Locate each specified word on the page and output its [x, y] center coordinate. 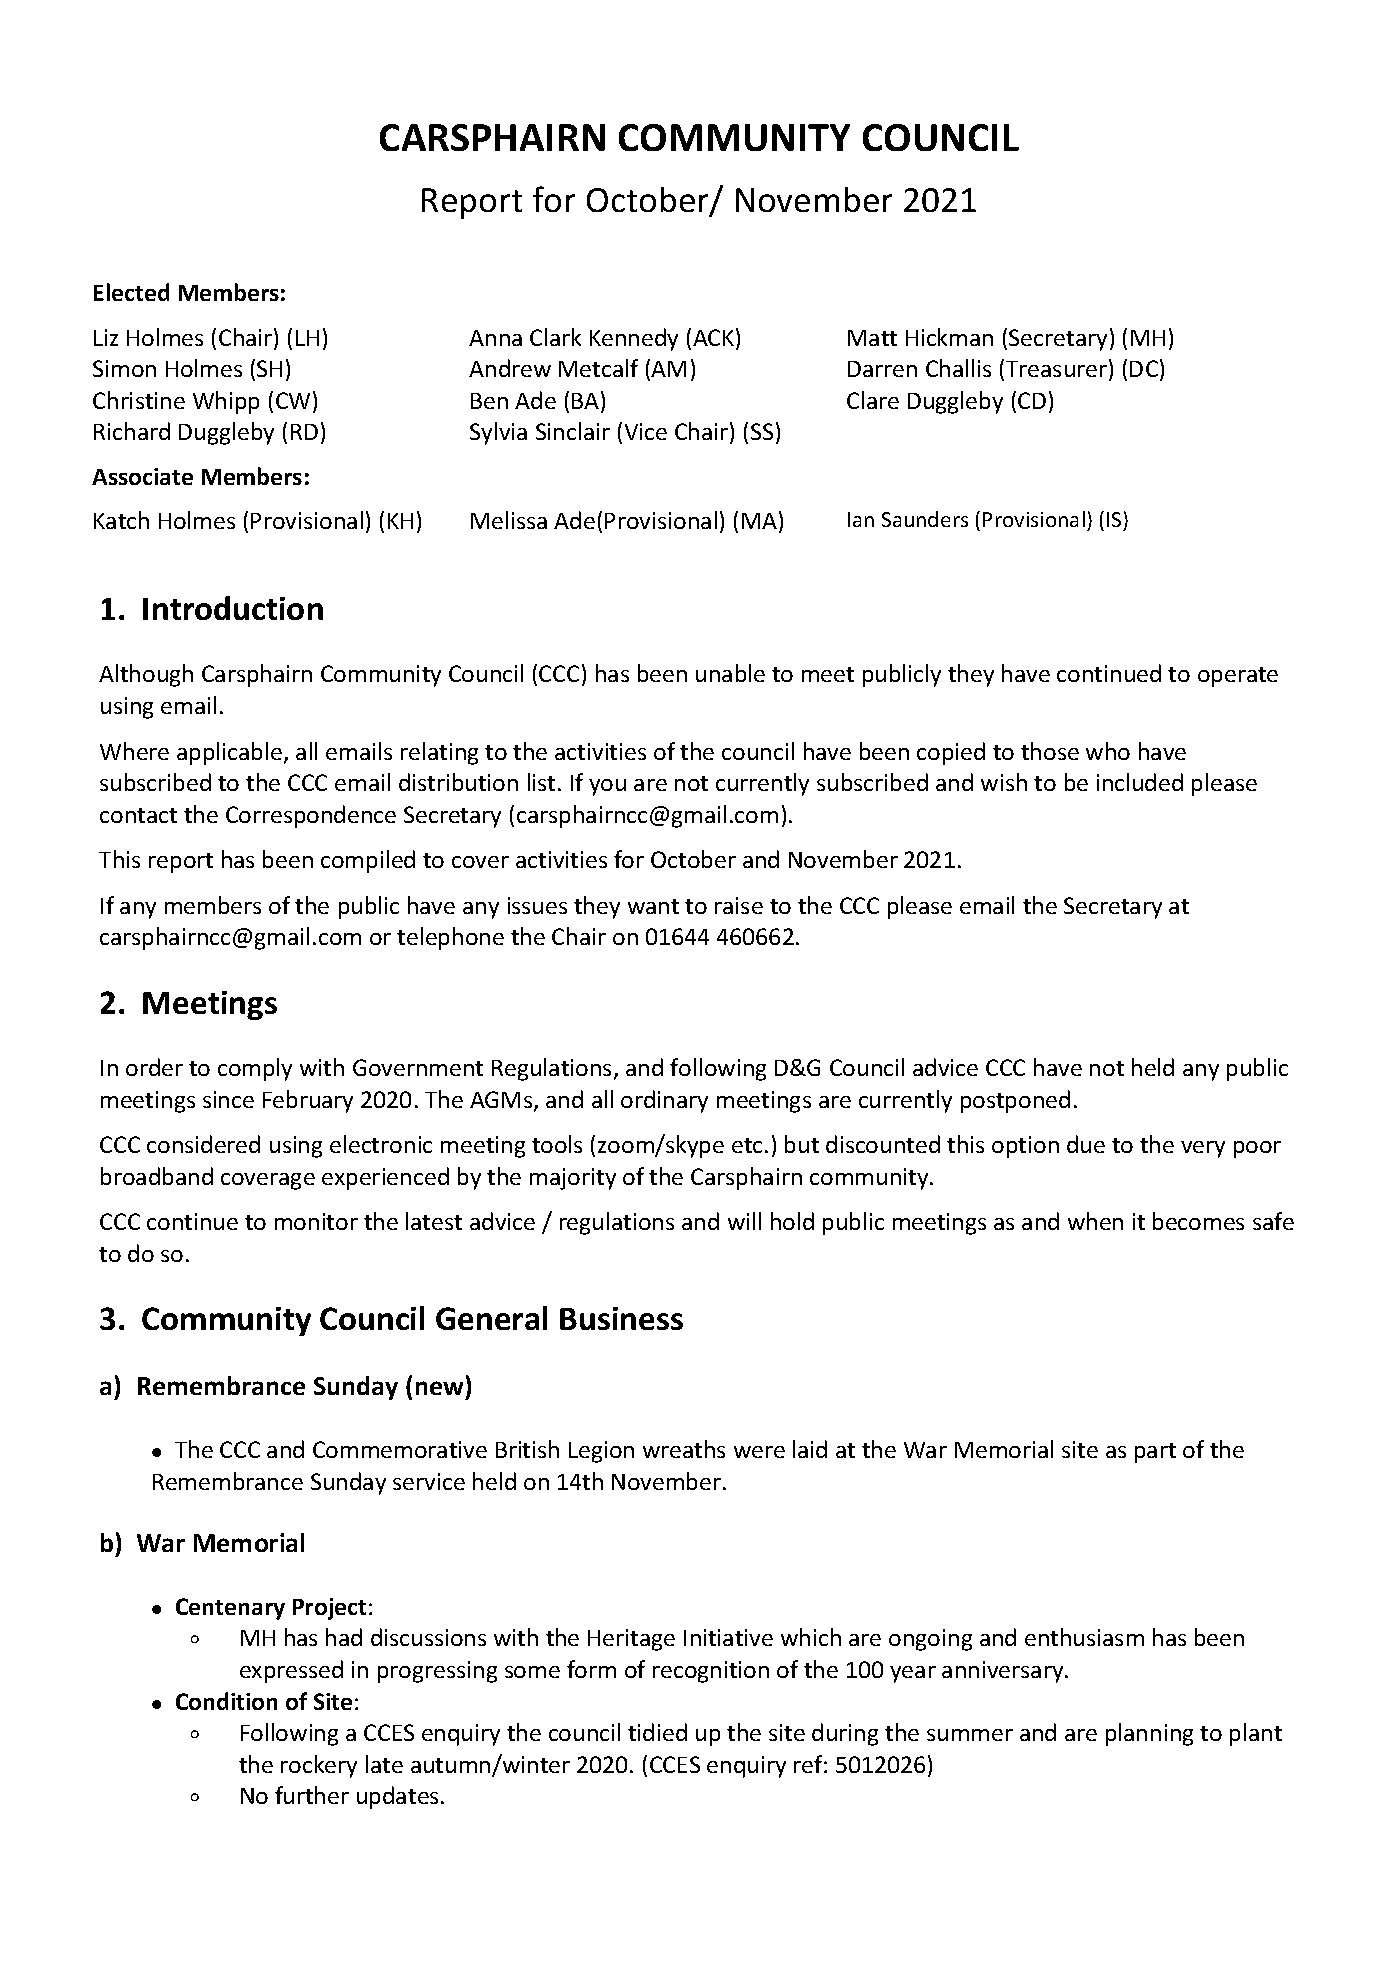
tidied [657, 1732]
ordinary [664, 1101]
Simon [124, 368]
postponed [1015, 1101]
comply [255, 1069]
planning [1149, 1734]
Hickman [949, 337]
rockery [319, 1766]
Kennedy [634, 339]
